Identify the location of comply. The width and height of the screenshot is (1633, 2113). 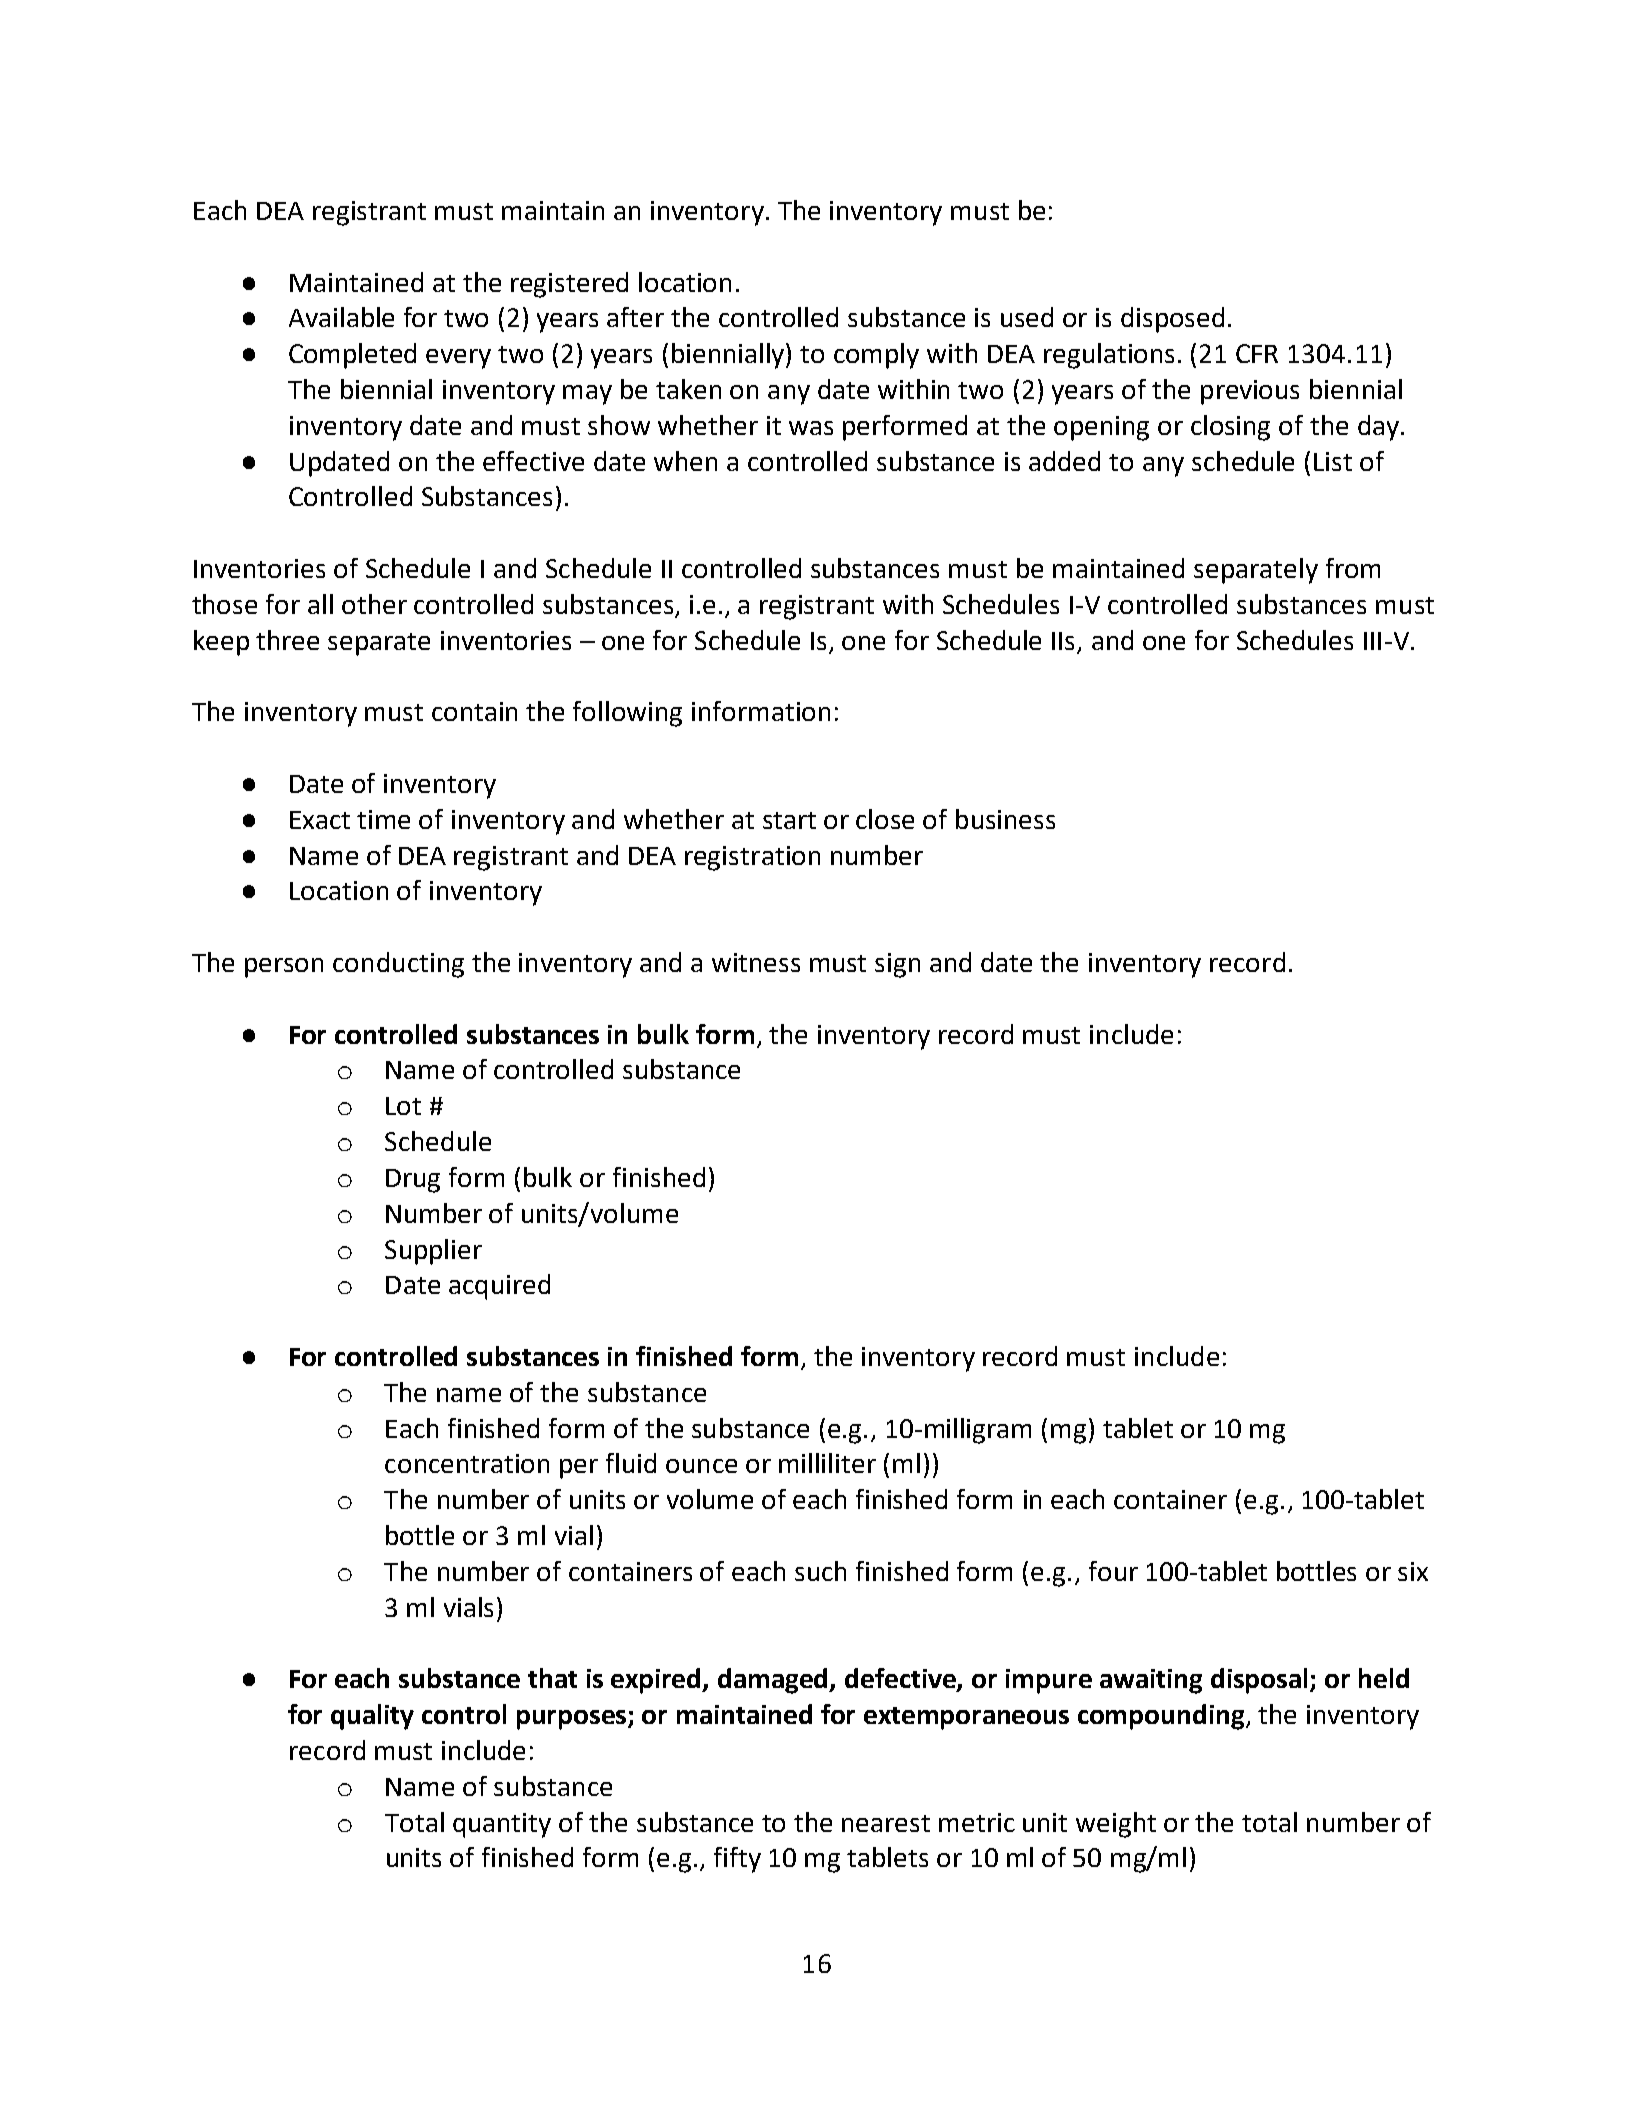
(876, 356).
